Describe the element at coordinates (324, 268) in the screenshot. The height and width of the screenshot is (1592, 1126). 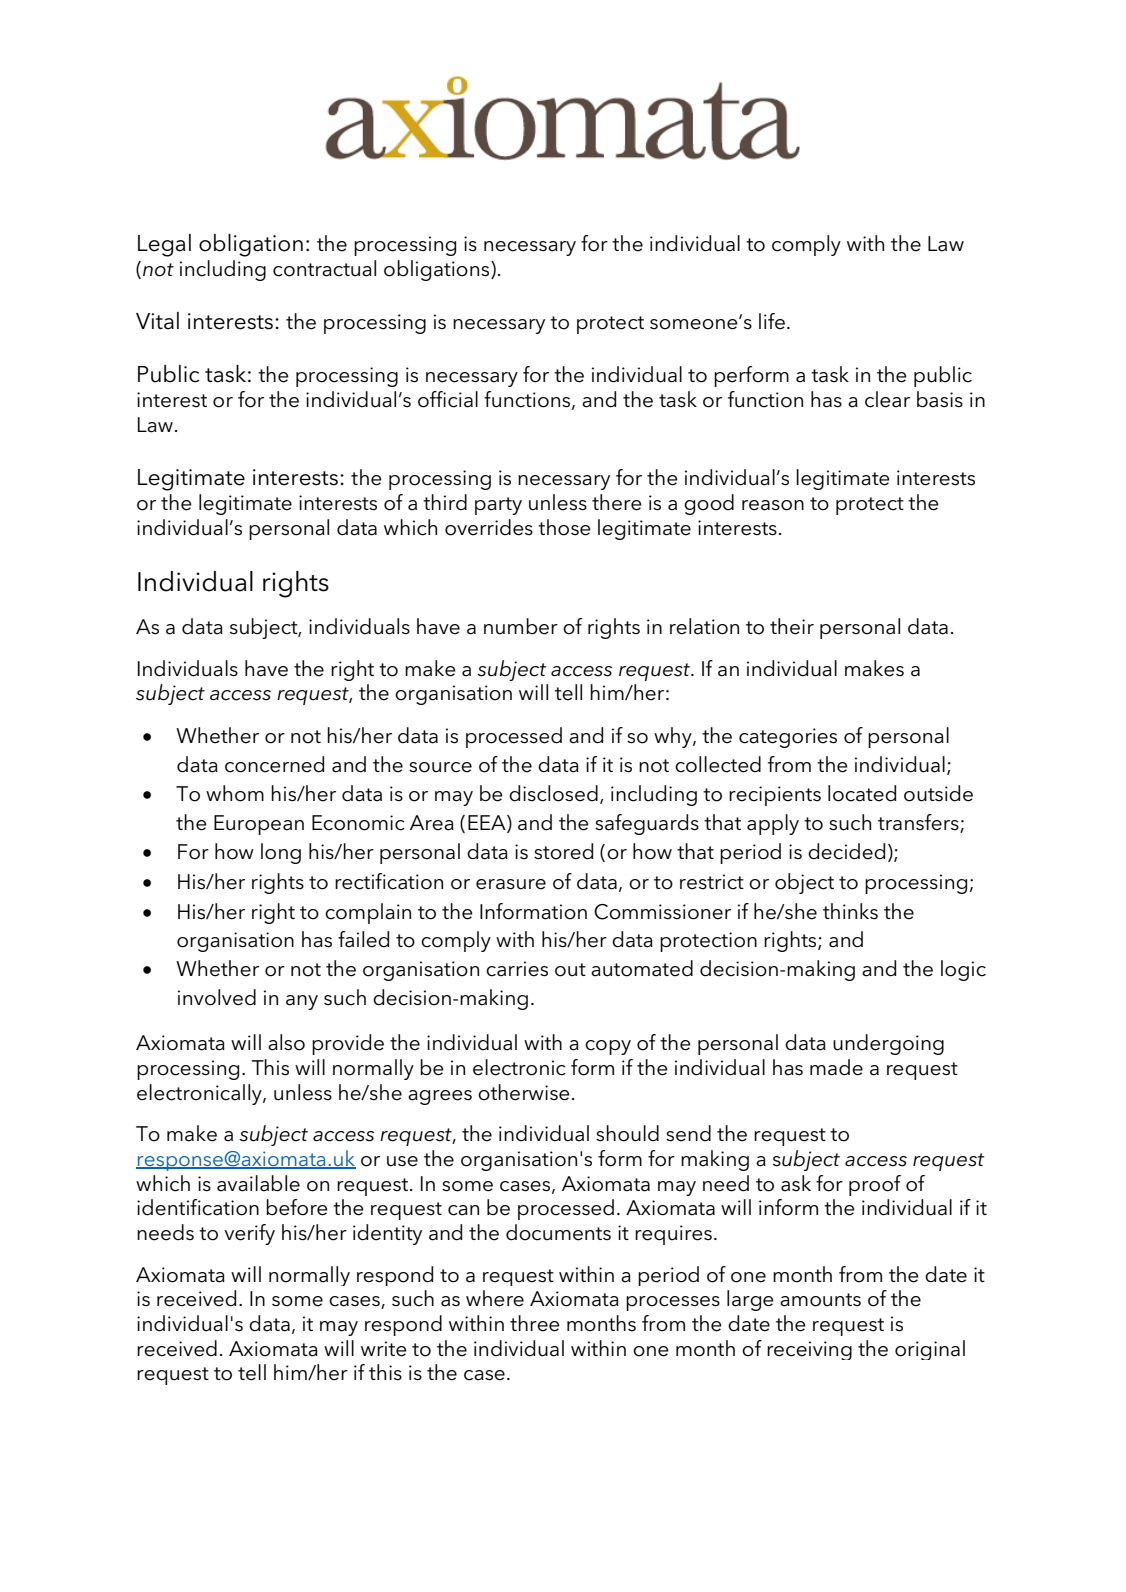
I see `contractual` at that location.
